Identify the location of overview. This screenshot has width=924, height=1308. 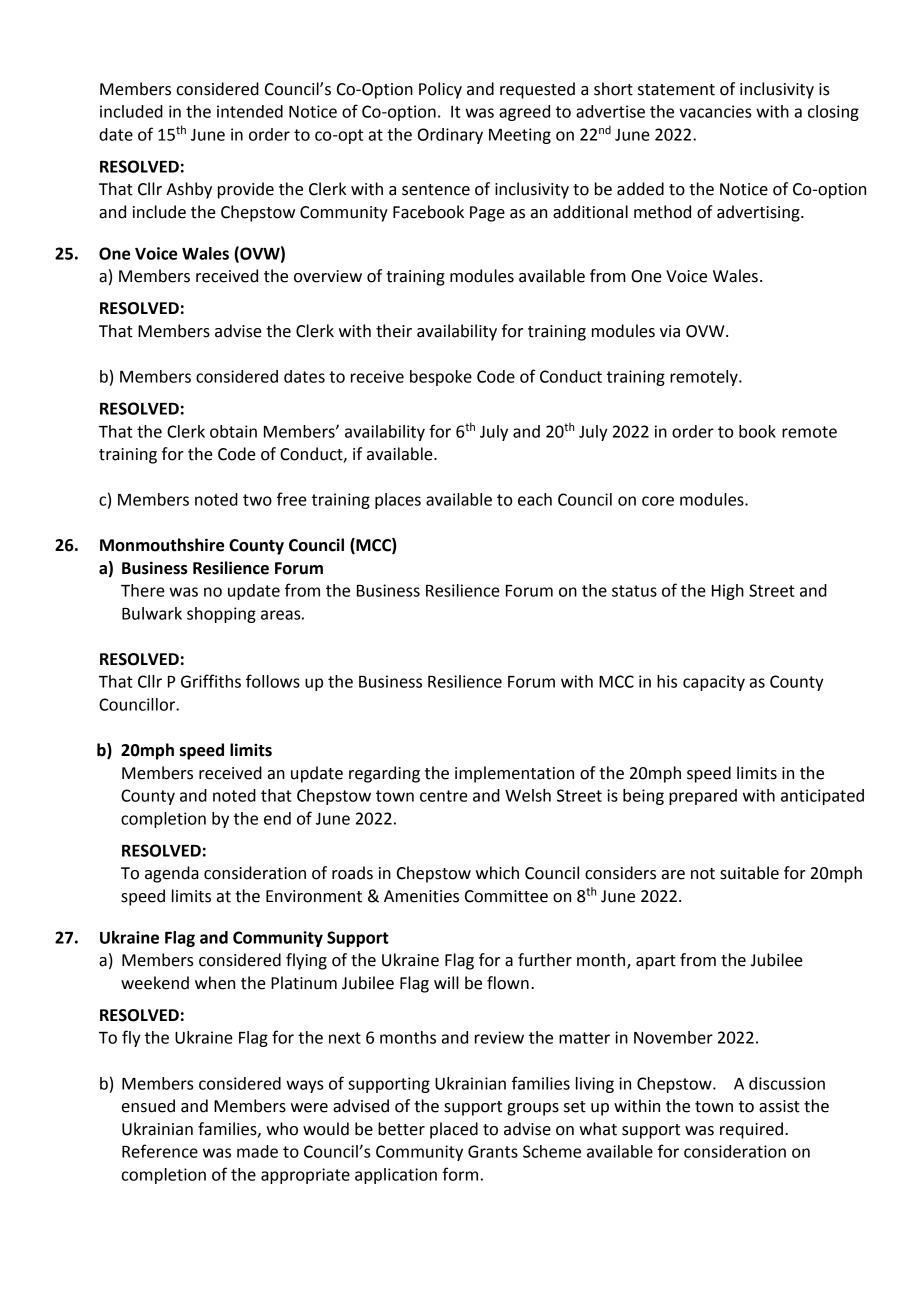
(328, 276).
